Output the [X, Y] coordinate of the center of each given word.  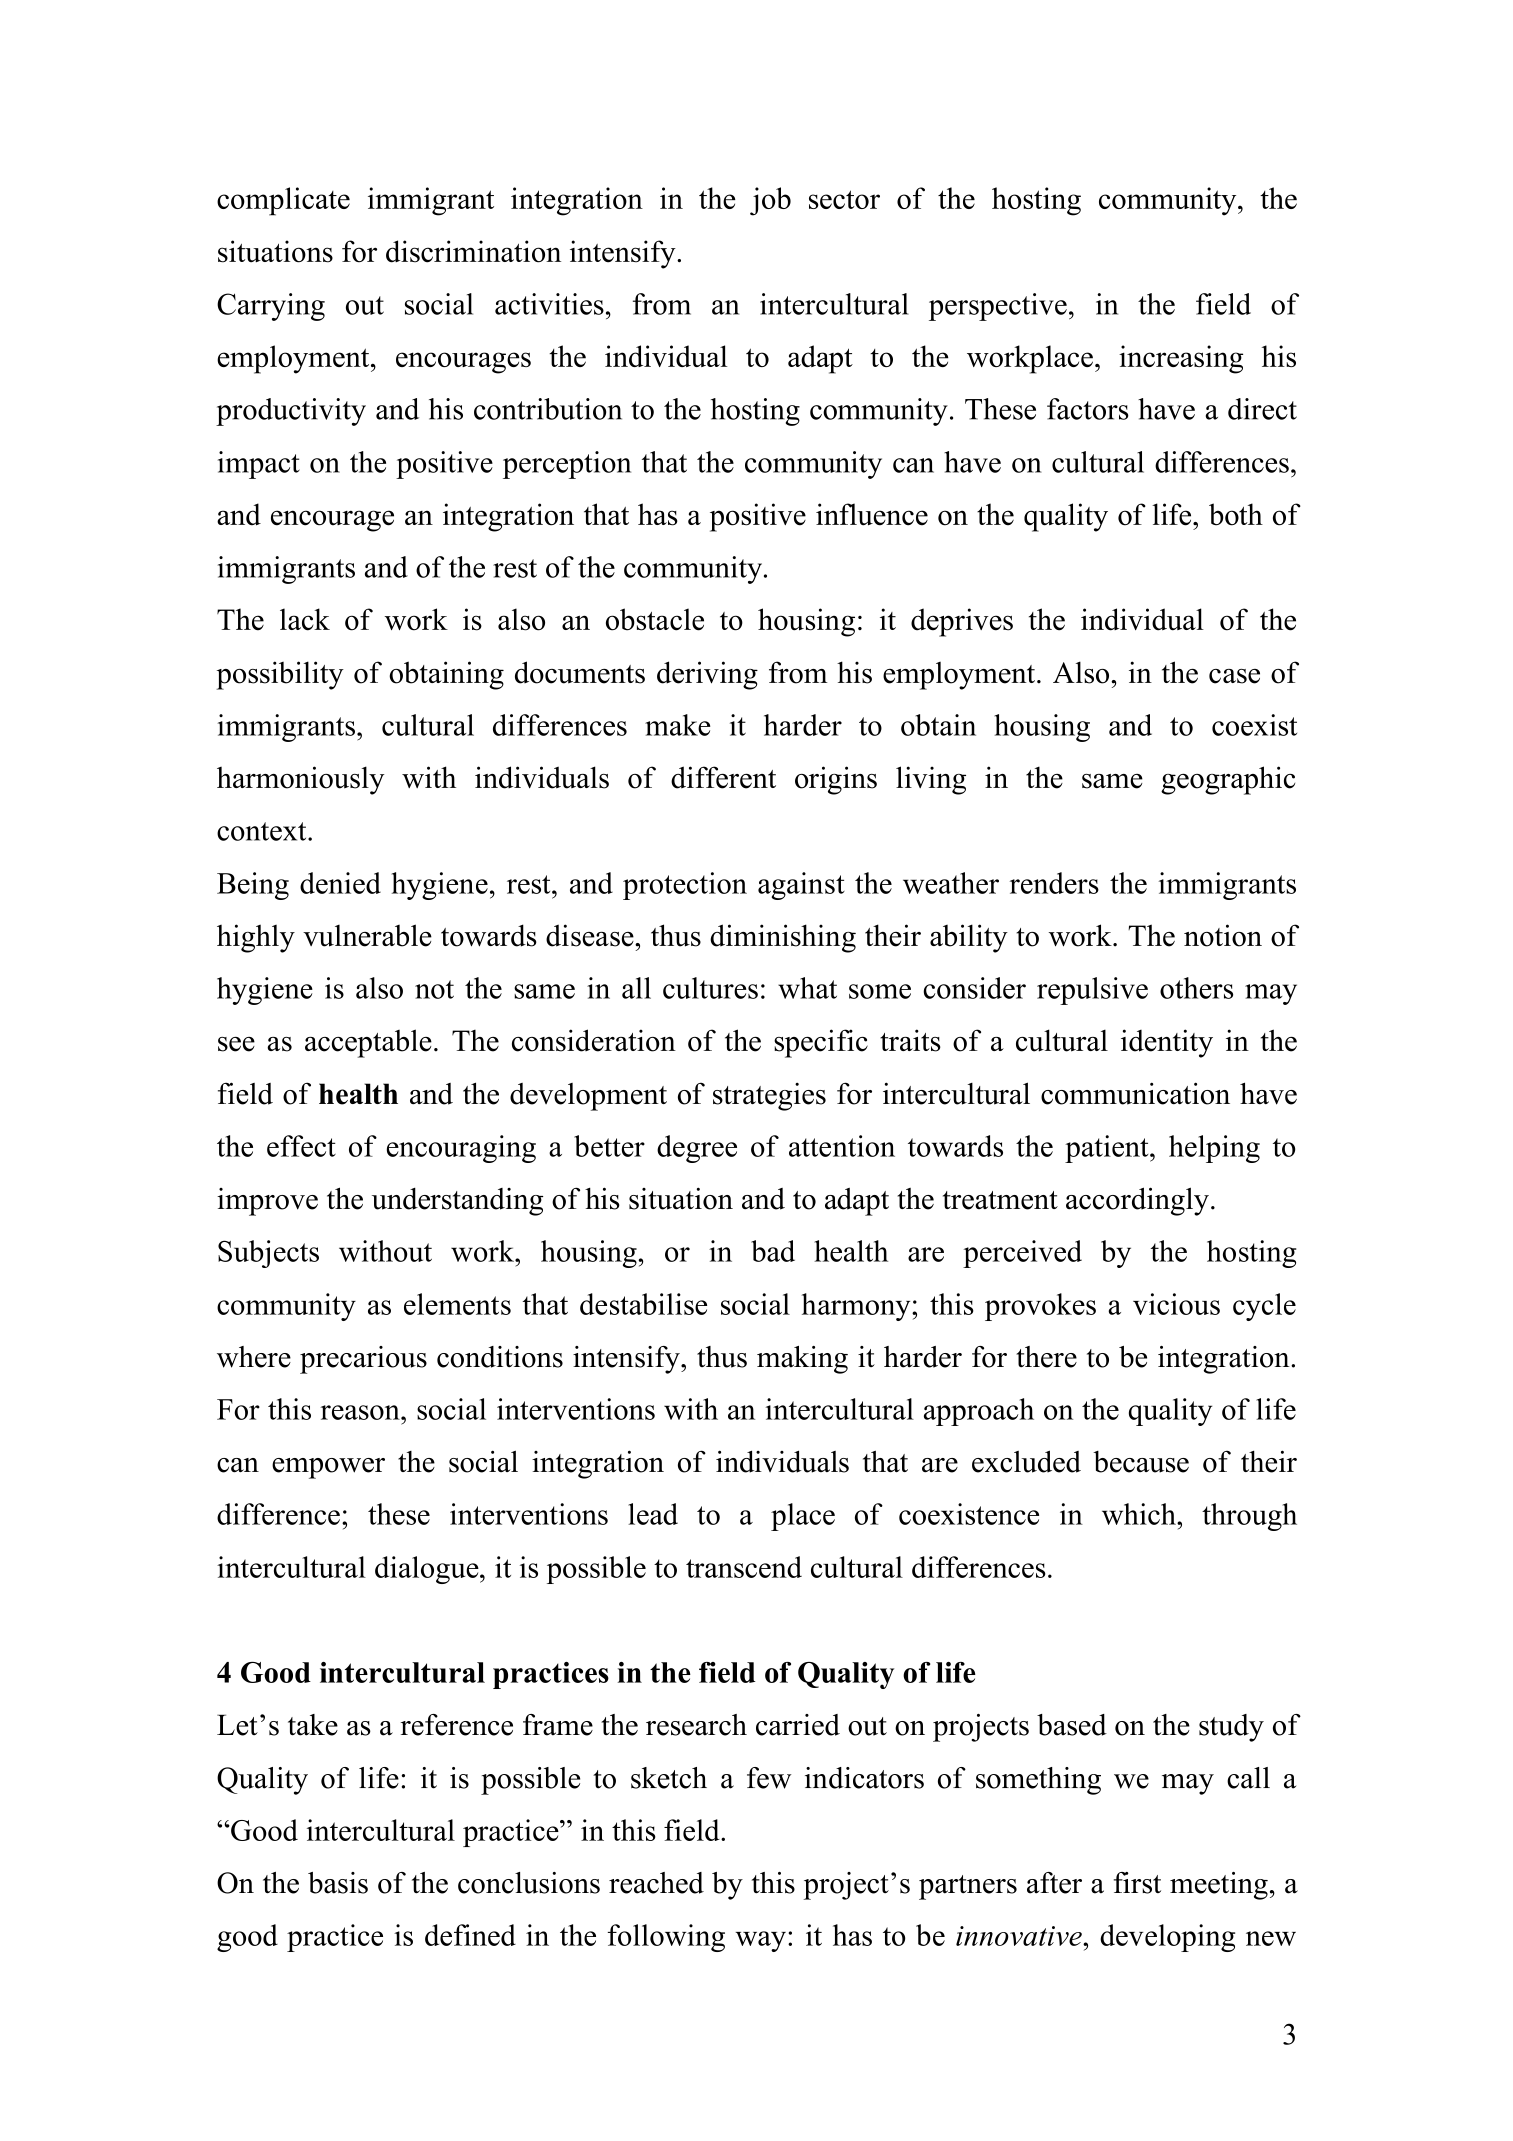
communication [1135, 1093]
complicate [283, 201]
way [760, 1941]
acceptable [368, 1043]
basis [338, 1883]
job [770, 201]
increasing [1181, 359]
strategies [769, 1097]
